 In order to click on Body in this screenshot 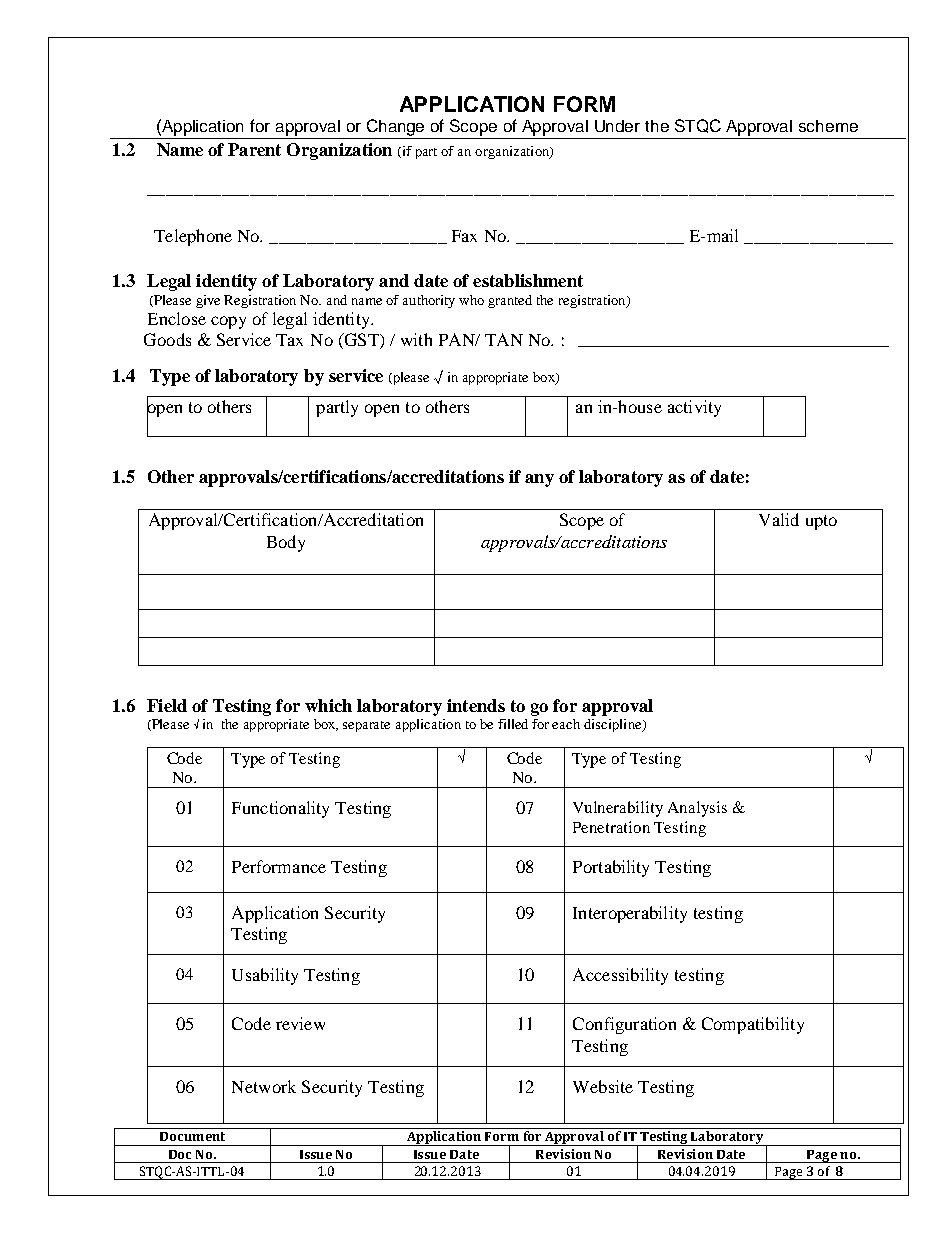, I will do `click(286, 543)`.
